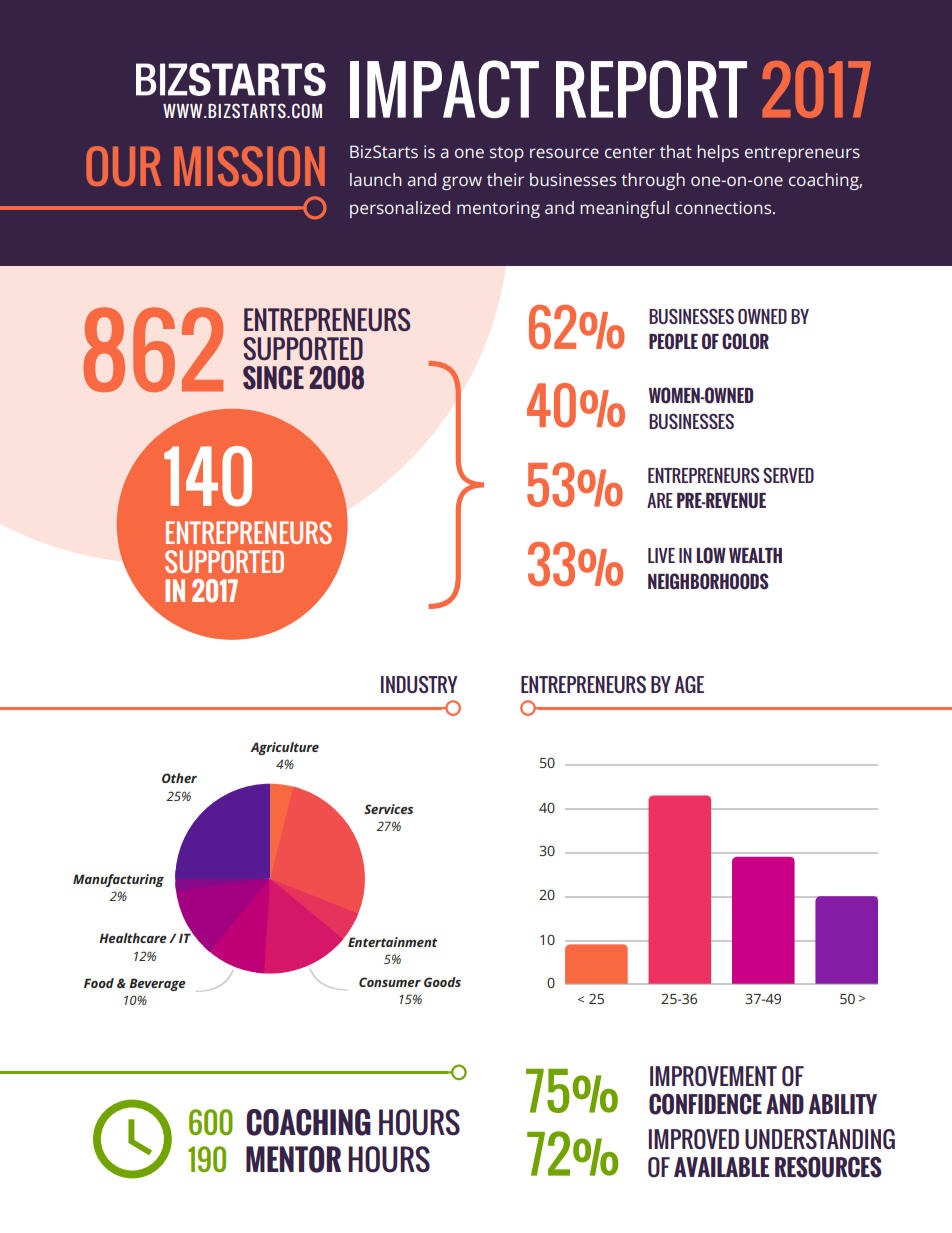  I want to click on IMPACT, so click(444, 89).
